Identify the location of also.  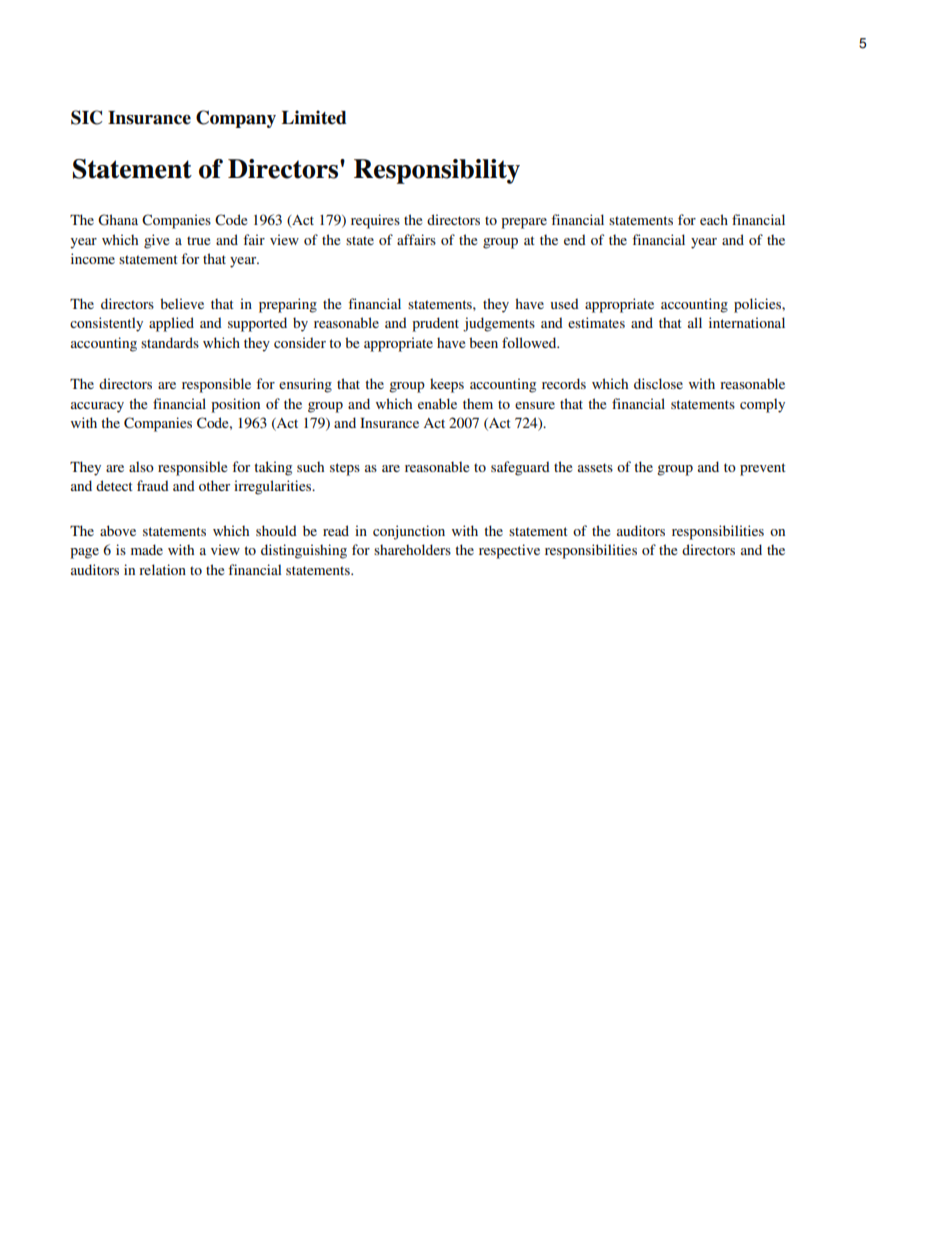
(141, 466).
